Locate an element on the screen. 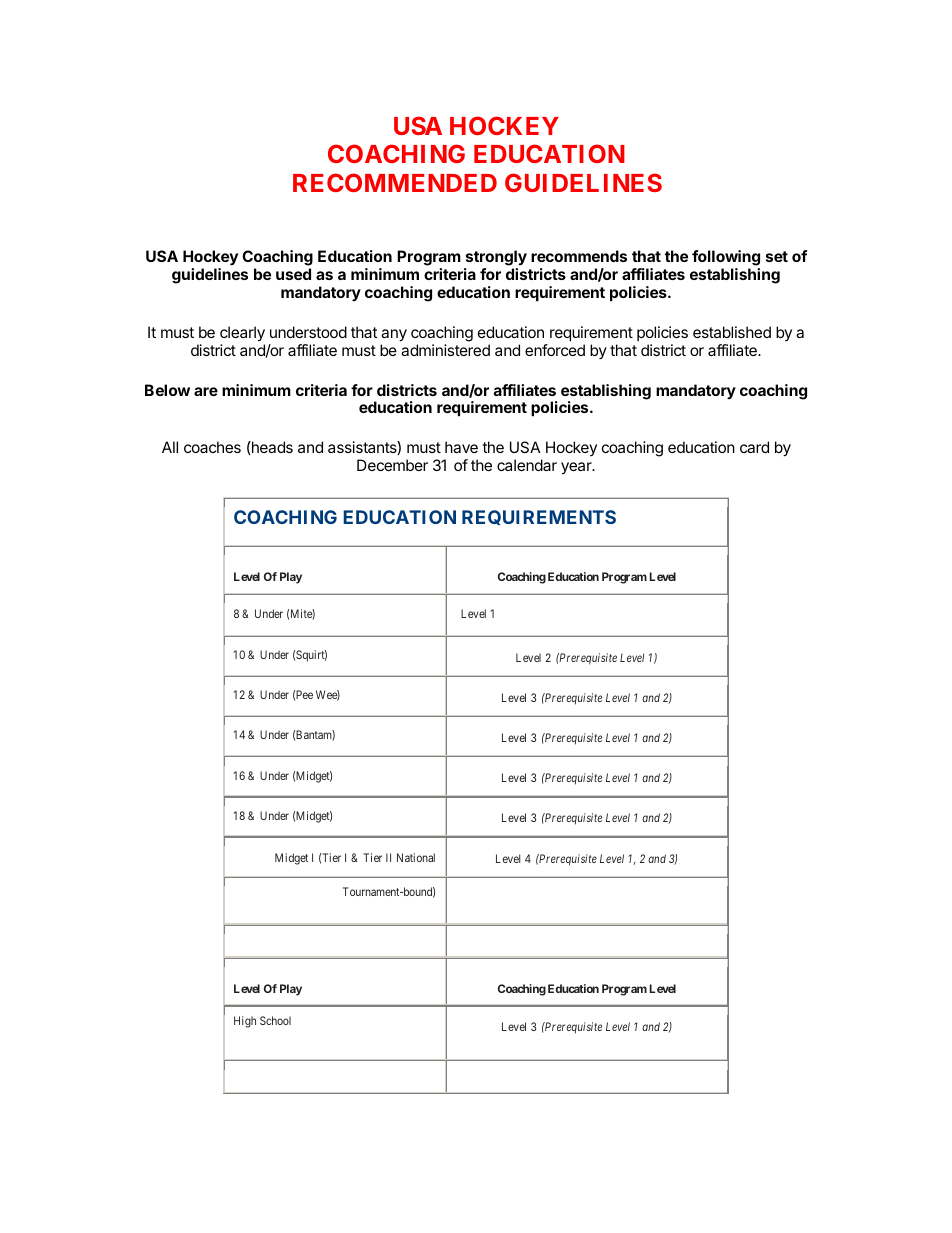 This screenshot has width=952, height=1233. have is located at coordinates (461, 447).
